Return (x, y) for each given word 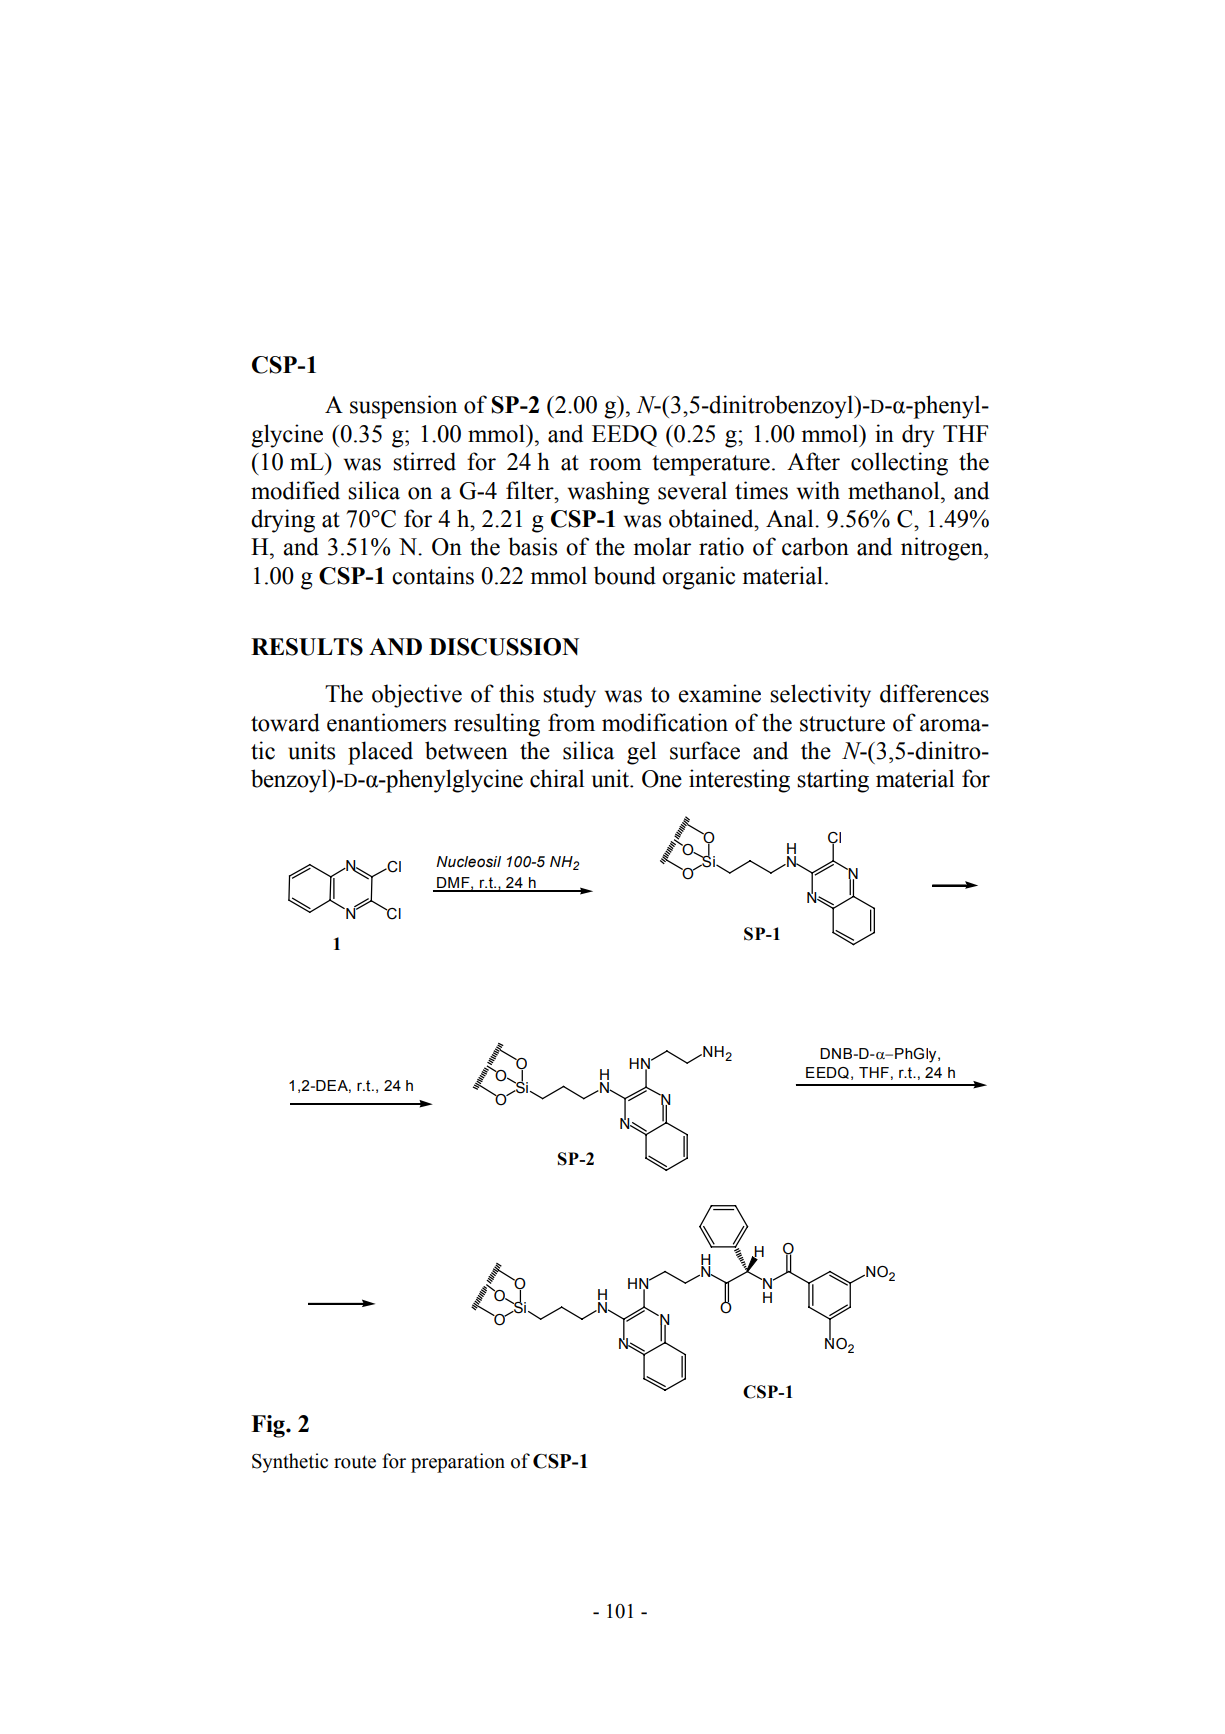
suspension (403, 407)
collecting (899, 464)
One (662, 779)
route (355, 1462)
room (615, 464)
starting (833, 781)
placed (380, 753)
